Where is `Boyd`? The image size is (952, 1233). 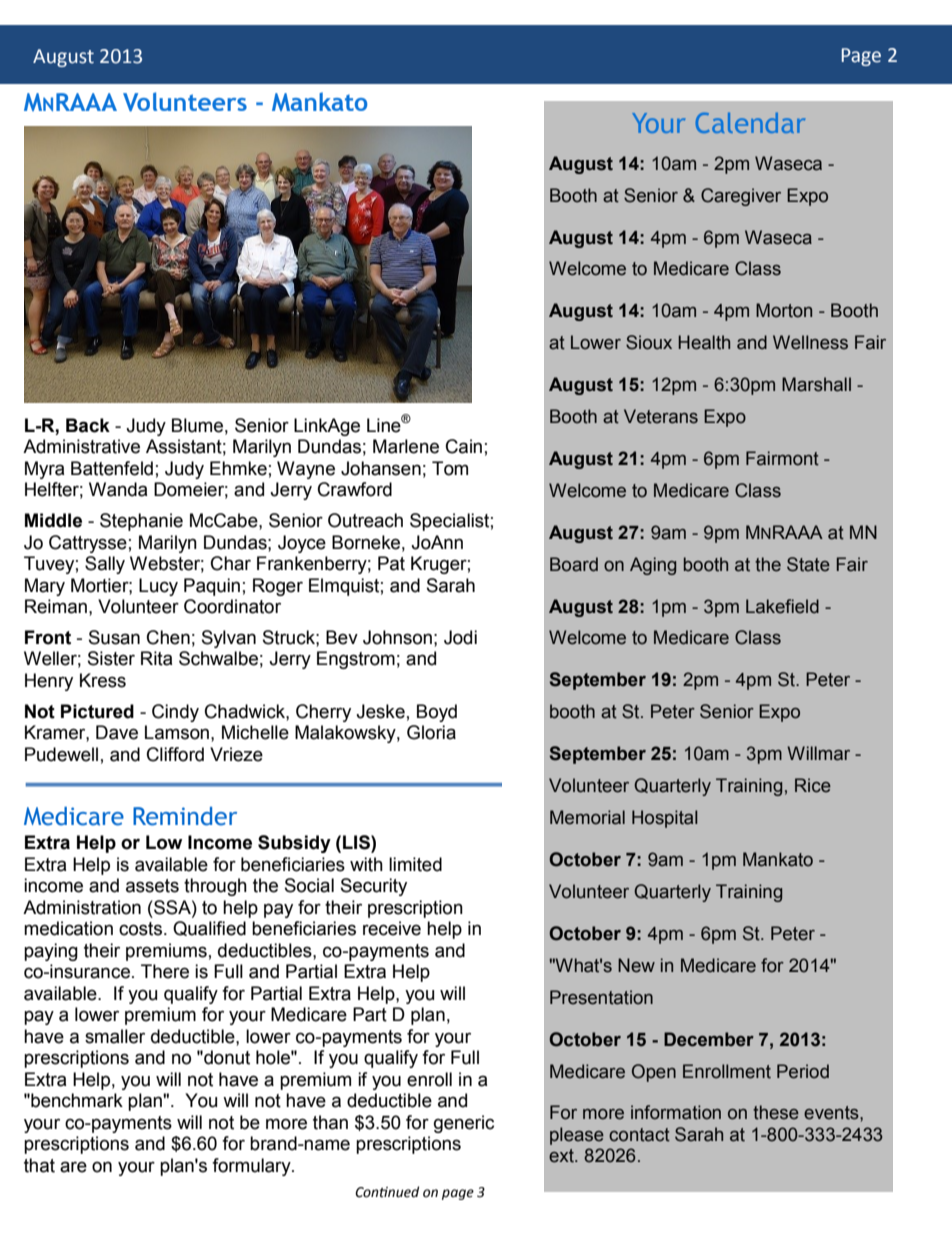 Boyd is located at coordinates (437, 713).
